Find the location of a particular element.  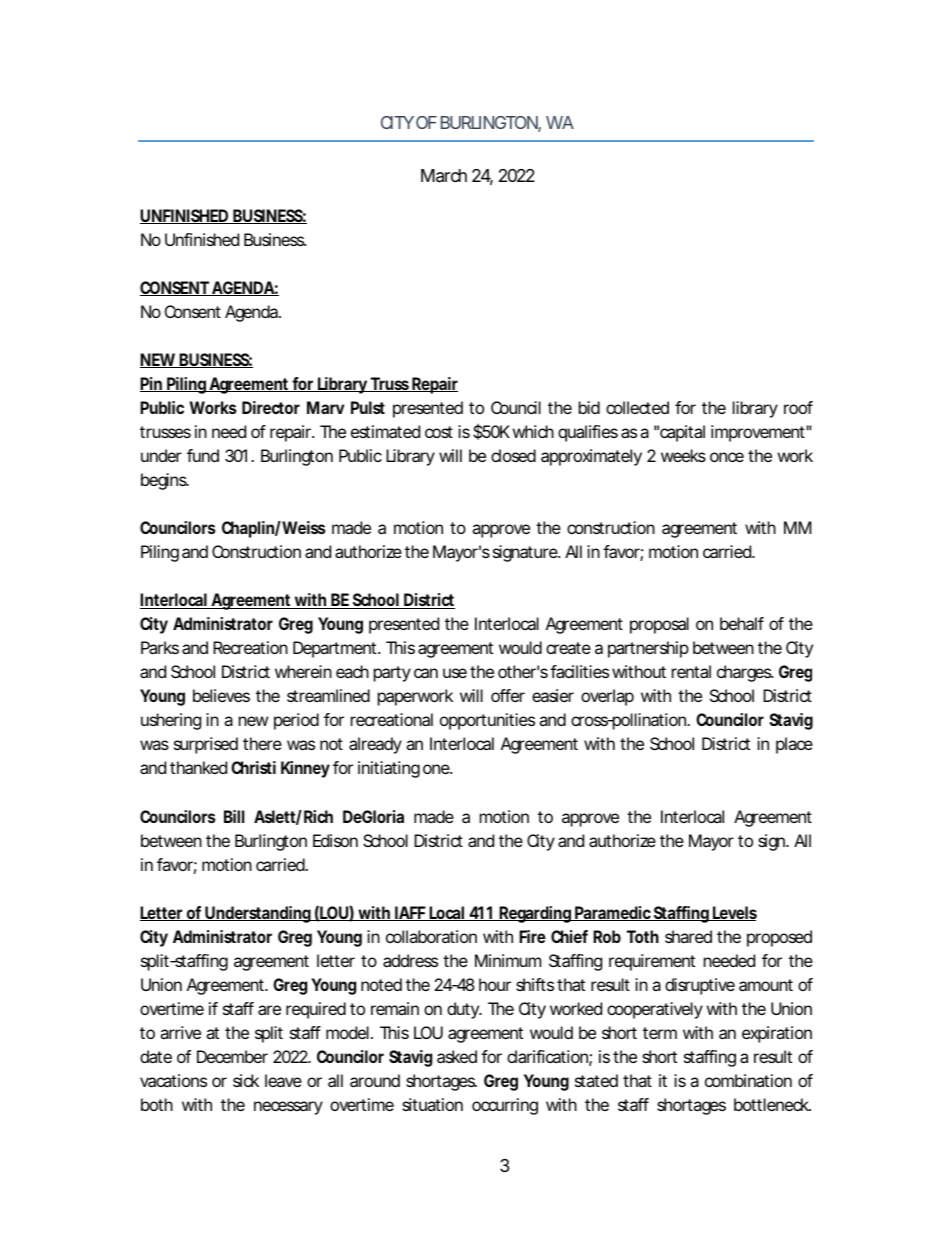

roof is located at coordinates (798, 407).
